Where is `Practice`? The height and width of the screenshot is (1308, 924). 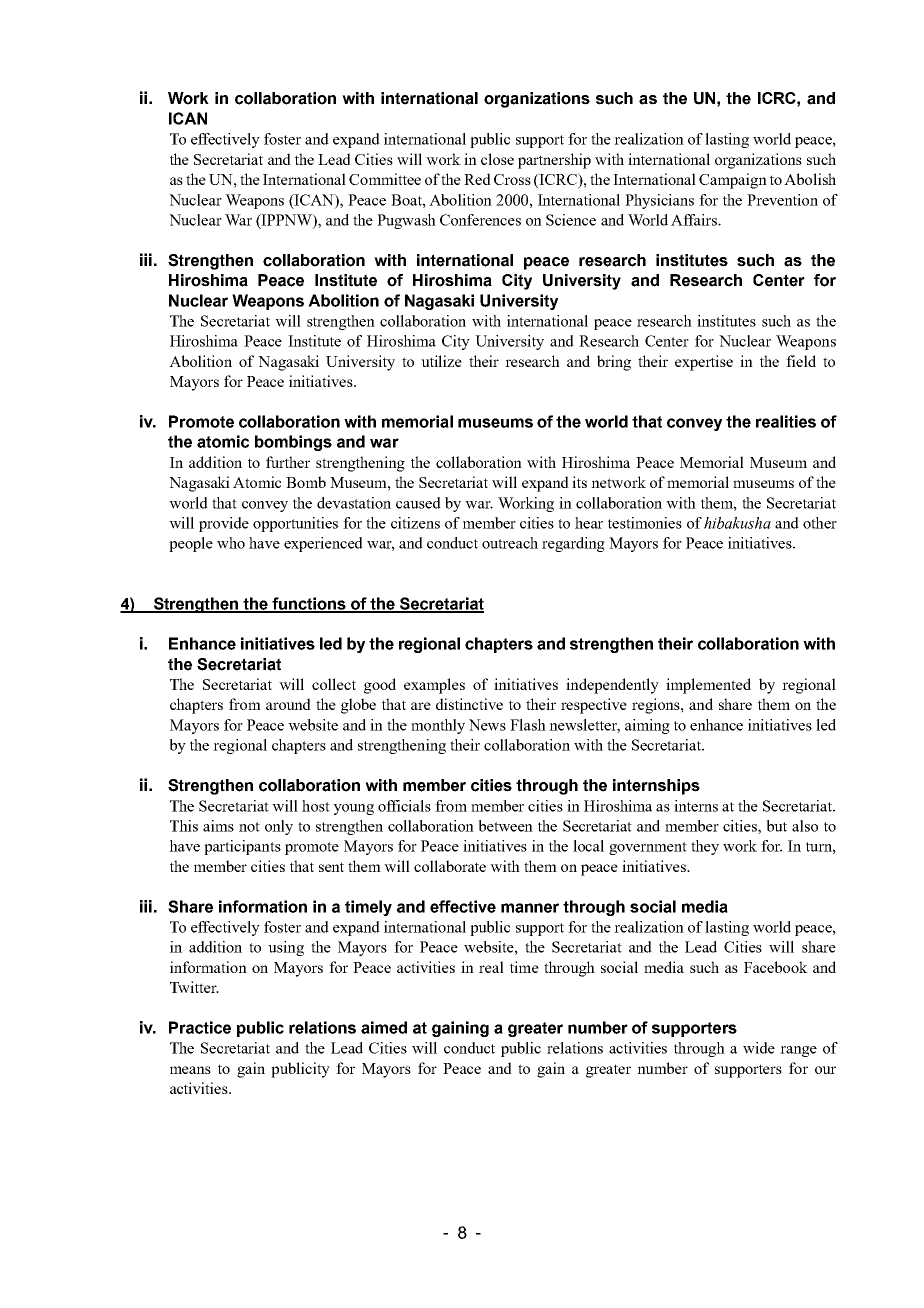
Practice is located at coordinates (200, 1027).
